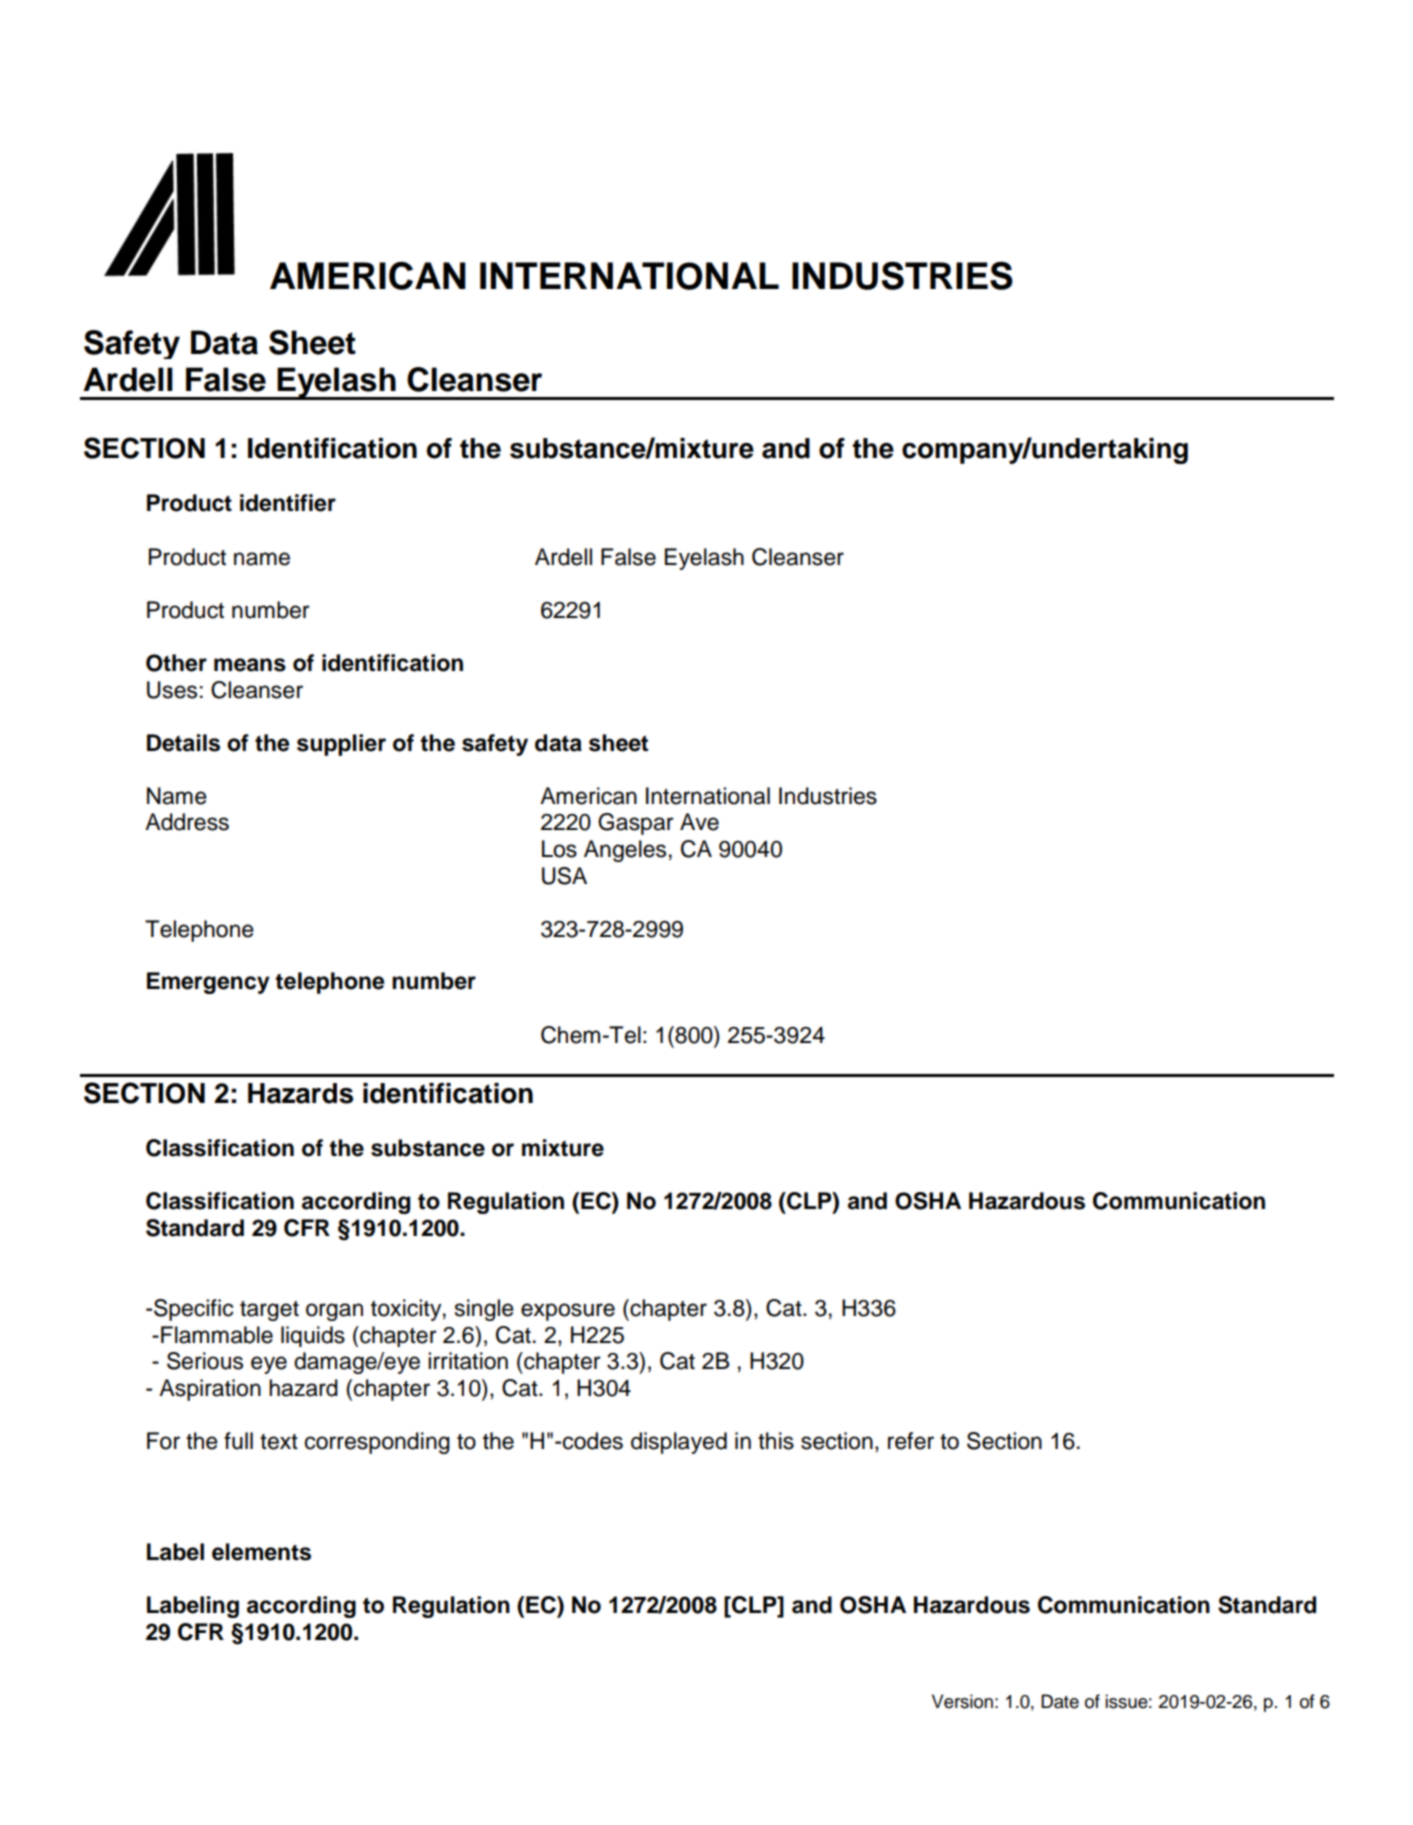 The image size is (1413, 1825). What do you see at coordinates (187, 822) in the screenshot?
I see `Address` at bounding box center [187, 822].
